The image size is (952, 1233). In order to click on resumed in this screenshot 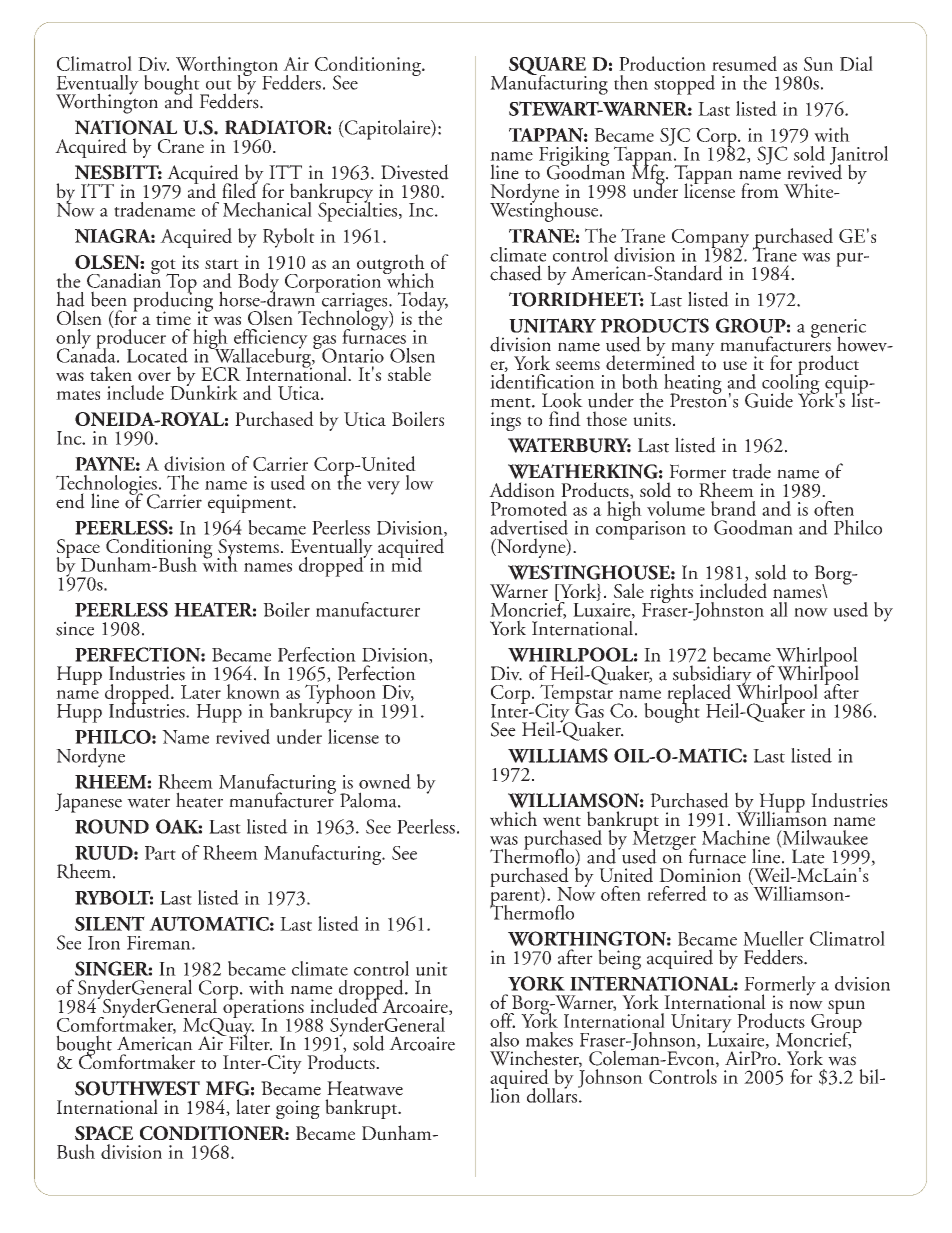, I will do `click(744, 63)`.
